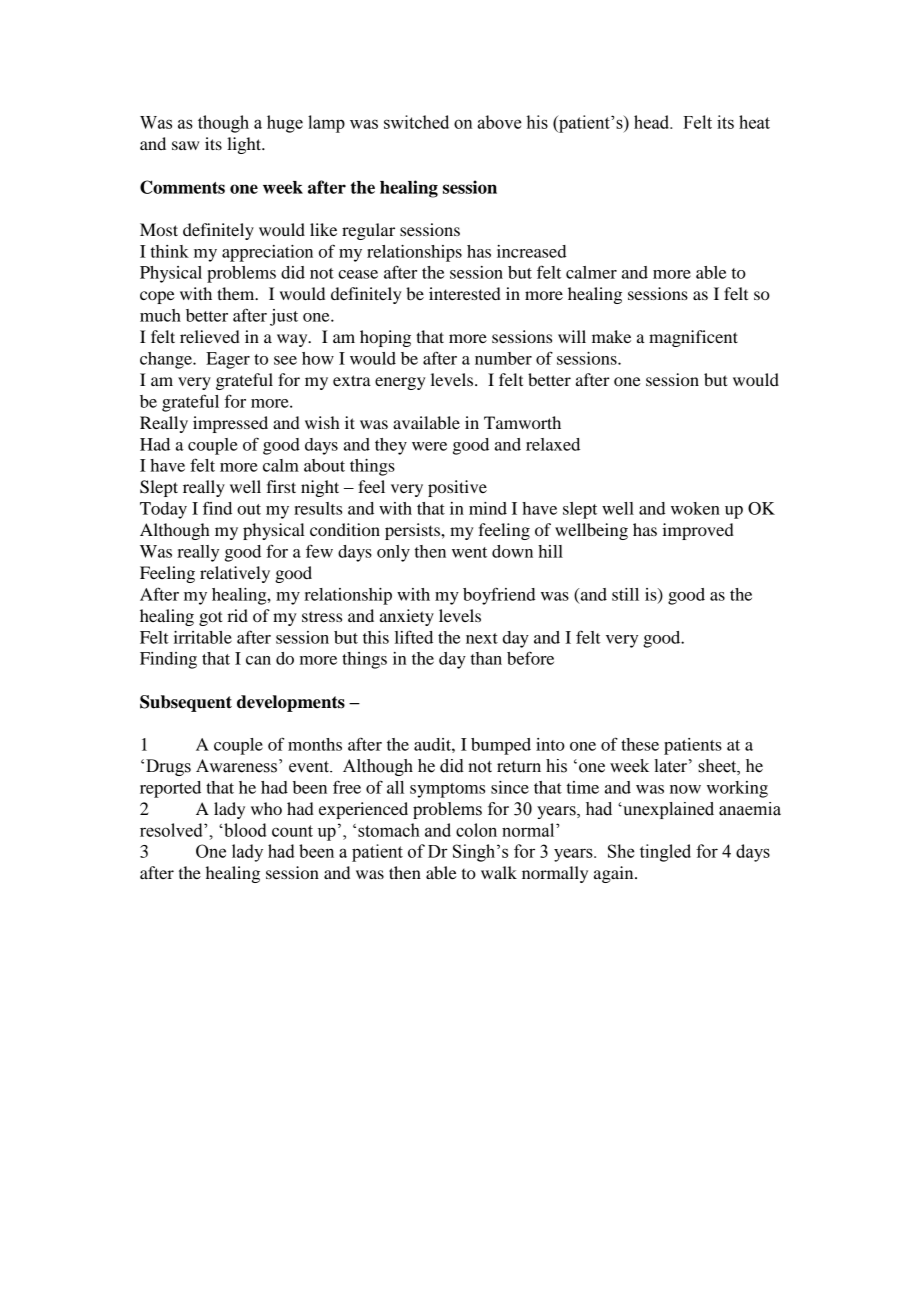 Image resolution: width=924 pixels, height=1308 pixels. Describe the element at coordinates (653, 122) in the image. I see `head` at that location.
